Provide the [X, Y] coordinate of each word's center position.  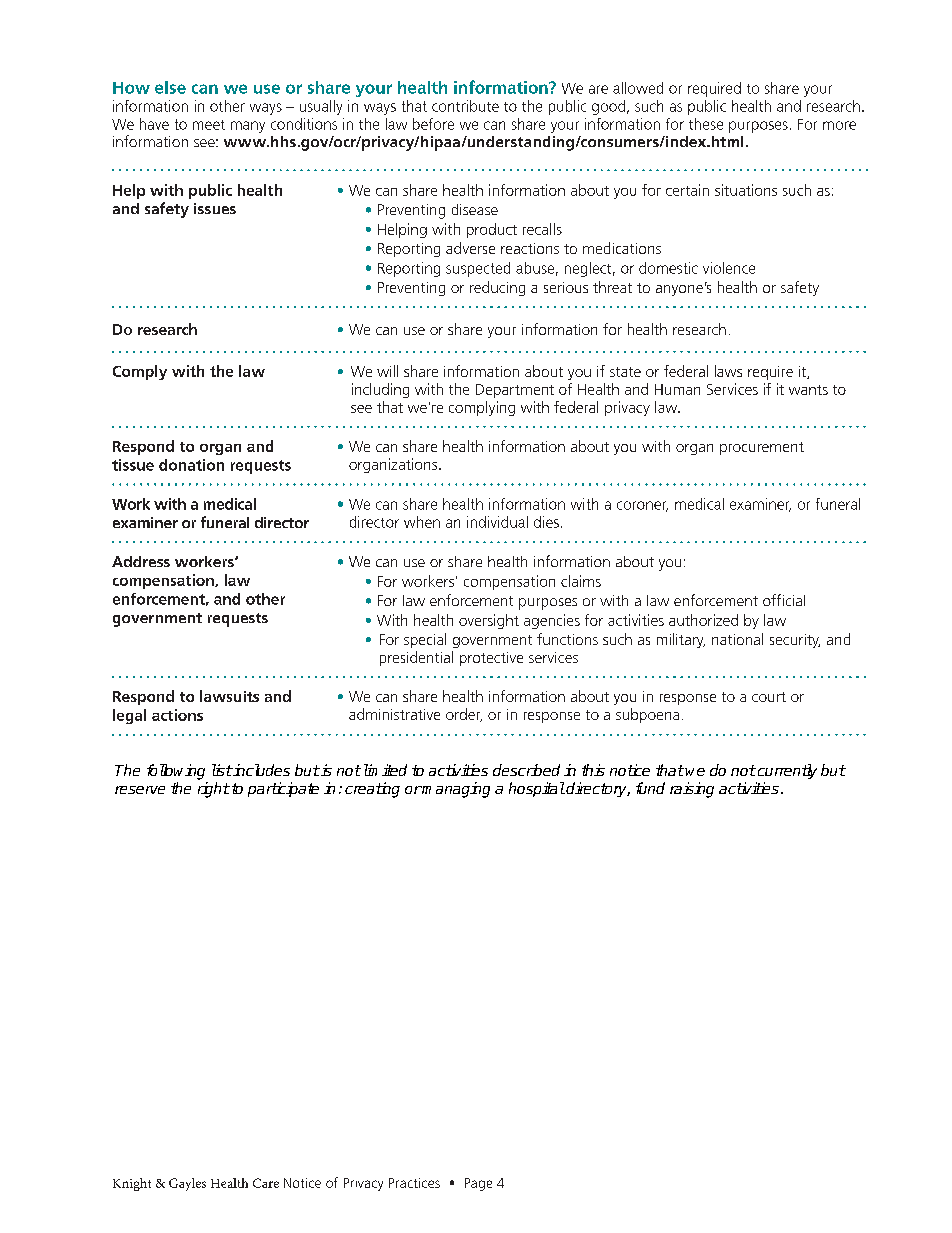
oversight [489, 621]
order [464, 715]
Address [141, 561]
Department [515, 391]
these [706, 124]
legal [129, 716]
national [737, 639]
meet [209, 125]
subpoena [647, 715]
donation [191, 465]
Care [266, 1183]
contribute [465, 106]
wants [808, 390]
